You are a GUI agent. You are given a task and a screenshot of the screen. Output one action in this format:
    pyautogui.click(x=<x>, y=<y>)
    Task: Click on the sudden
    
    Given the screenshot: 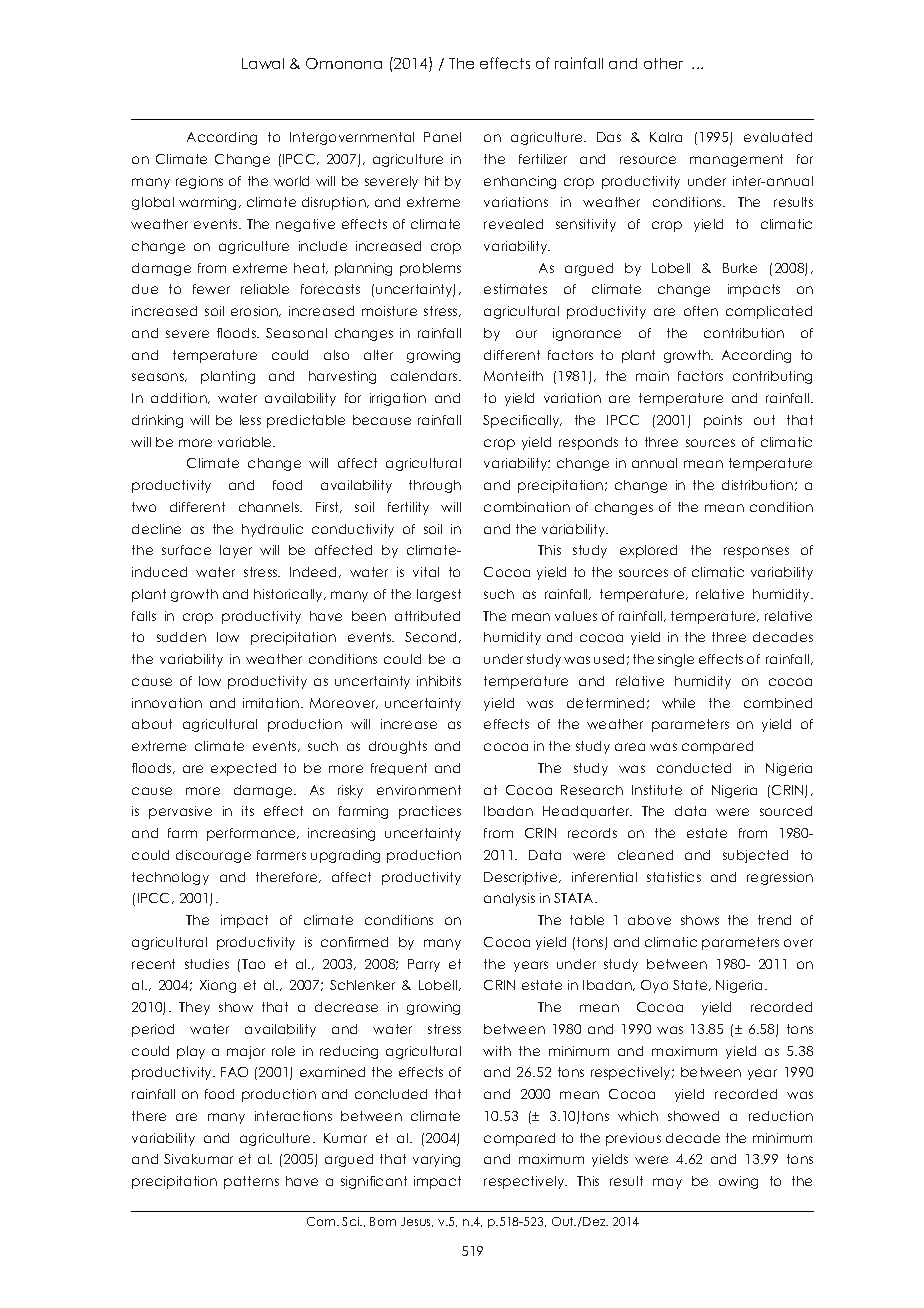 What is the action you would take?
    pyautogui.click(x=181, y=637)
